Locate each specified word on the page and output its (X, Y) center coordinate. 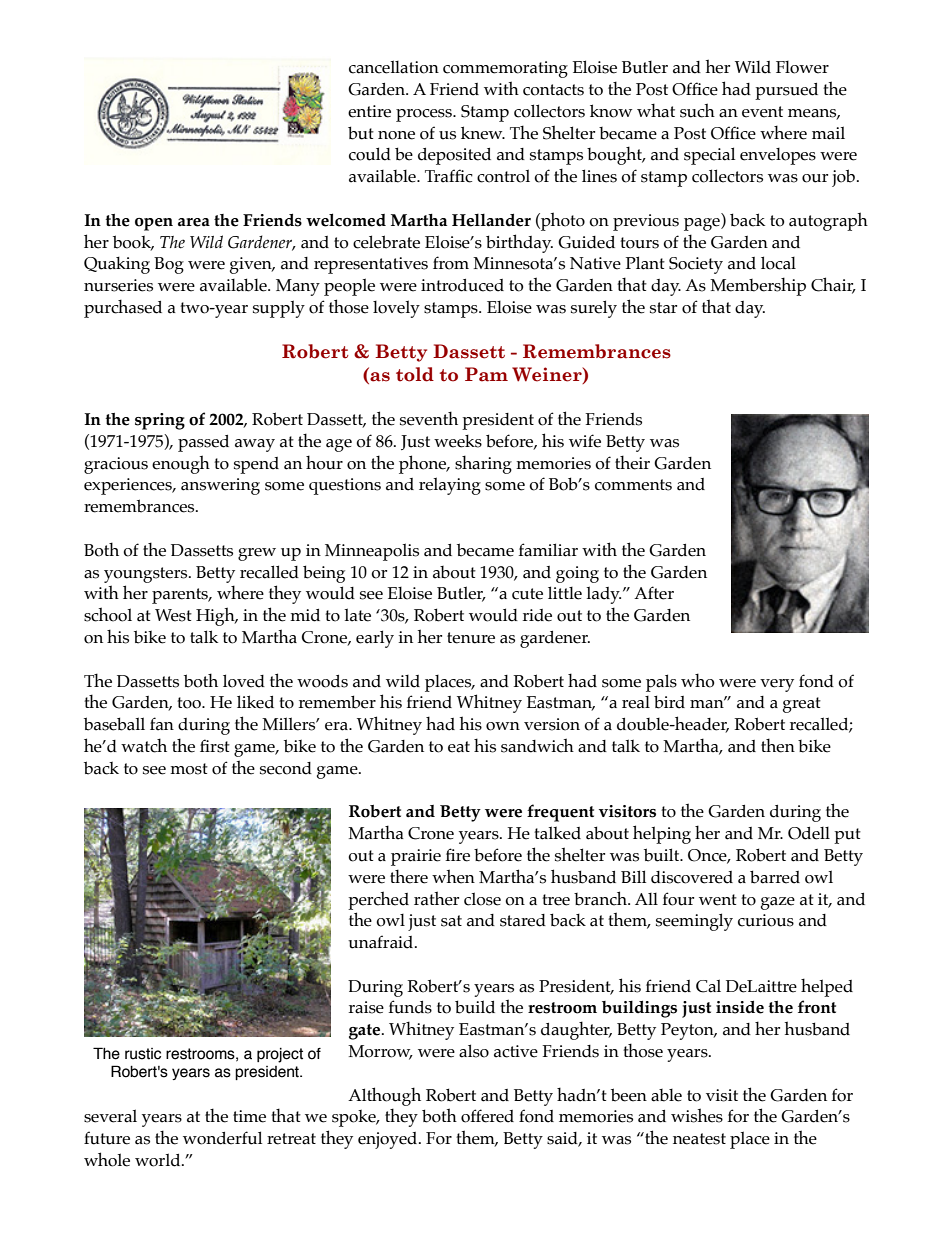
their (632, 462)
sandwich (537, 745)
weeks (458, 441)
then (778, 745)
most (189, 769)
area (194, 222)
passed (203, 443)
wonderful (222, 1138)
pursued (786, 91)
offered (487, 1116)
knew (483, 133)
